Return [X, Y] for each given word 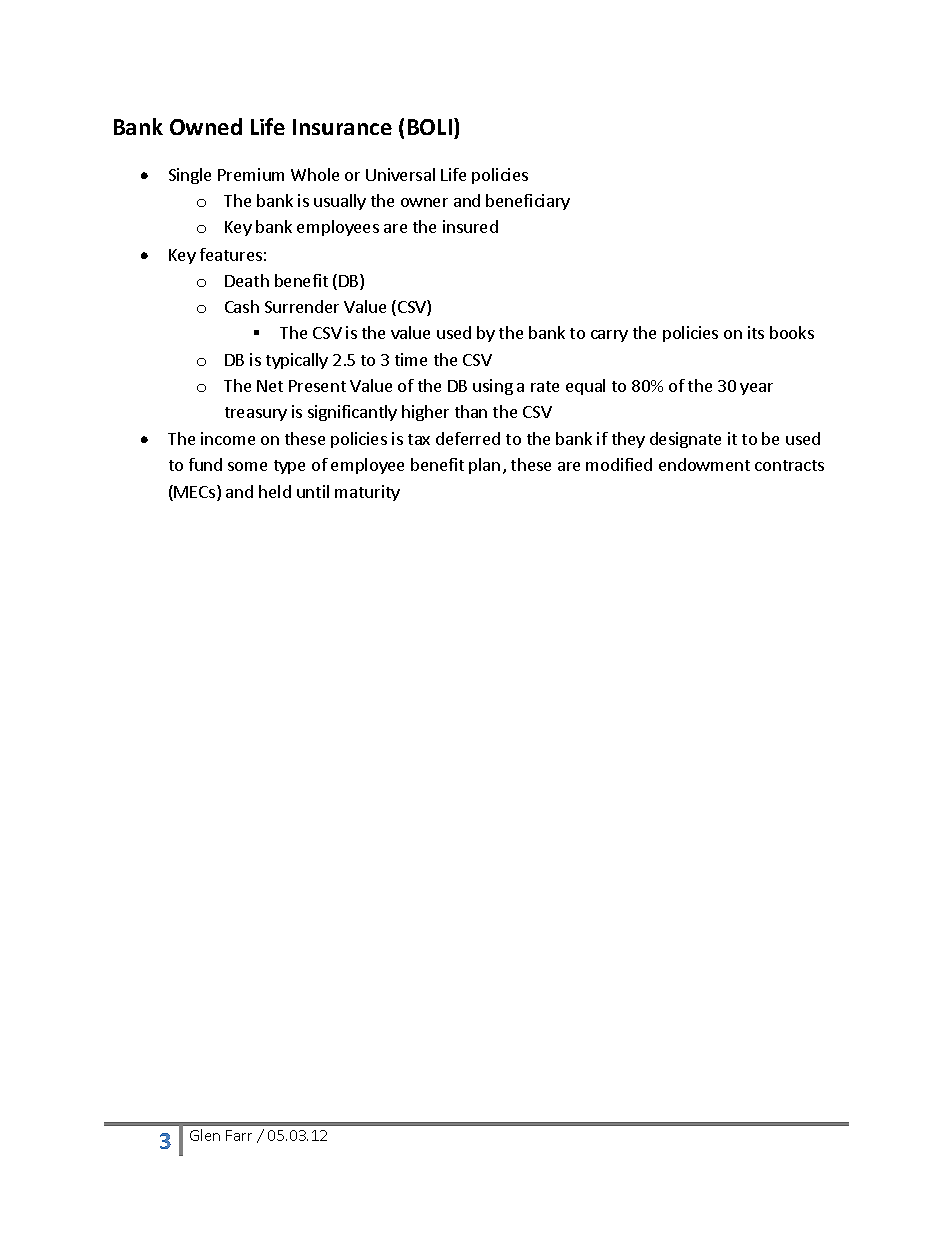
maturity [367, 493]
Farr [239, 1135]
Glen [205, 1135]
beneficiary [528, 202]
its [756, 332]
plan [484, 466]
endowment [704, 464]
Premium [251, 174]
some [247, 466]
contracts [789, 465]
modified [619, 464]
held [275, 491]
